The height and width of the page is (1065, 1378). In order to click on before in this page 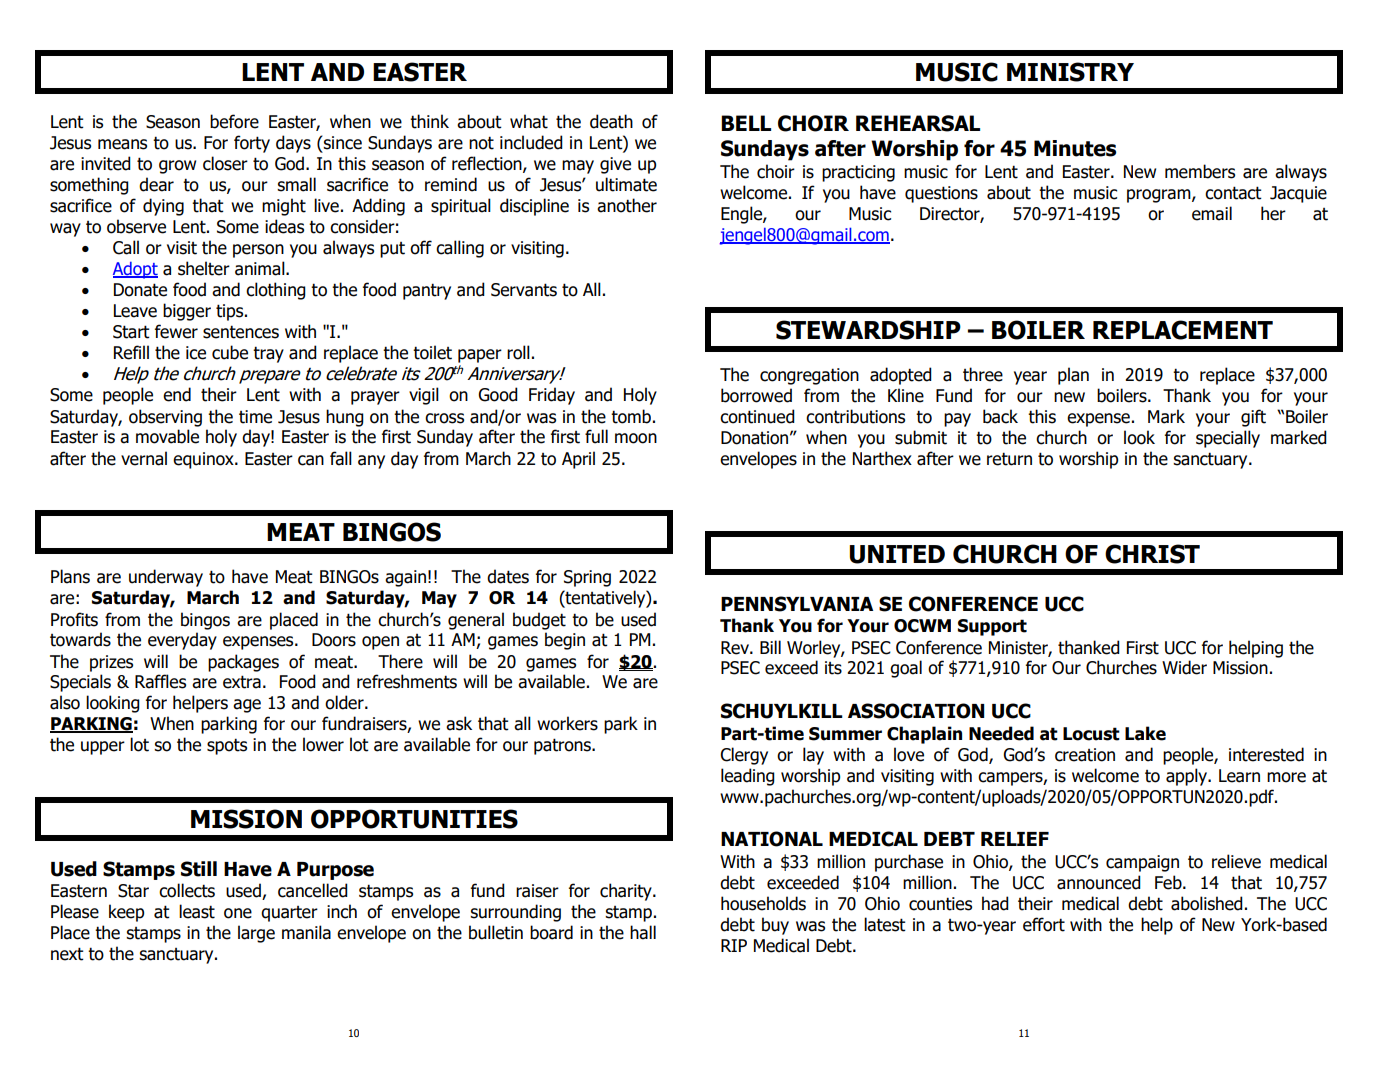, I will do `click(234, 121)`.
